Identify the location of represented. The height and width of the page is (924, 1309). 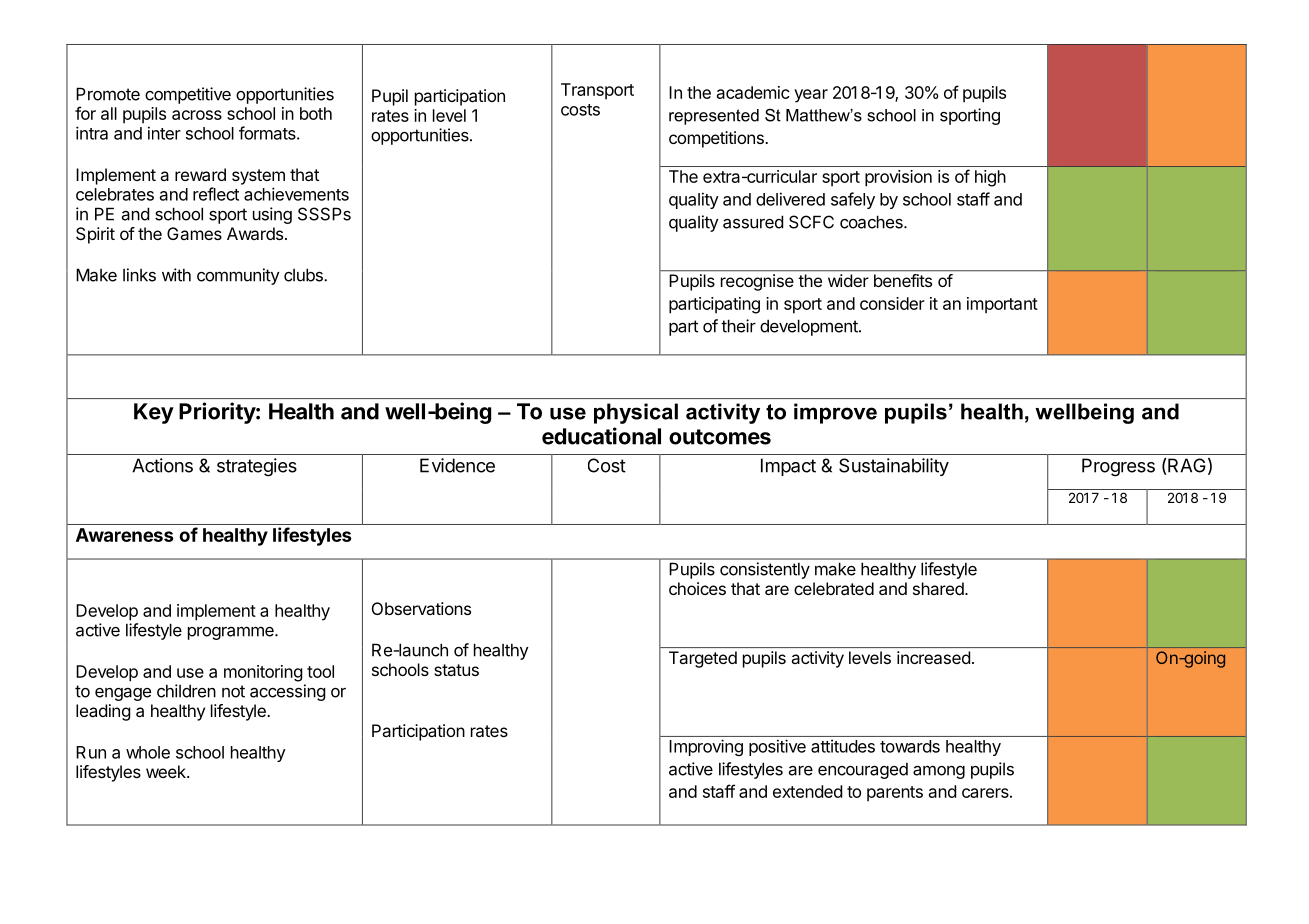
(714, 117).
